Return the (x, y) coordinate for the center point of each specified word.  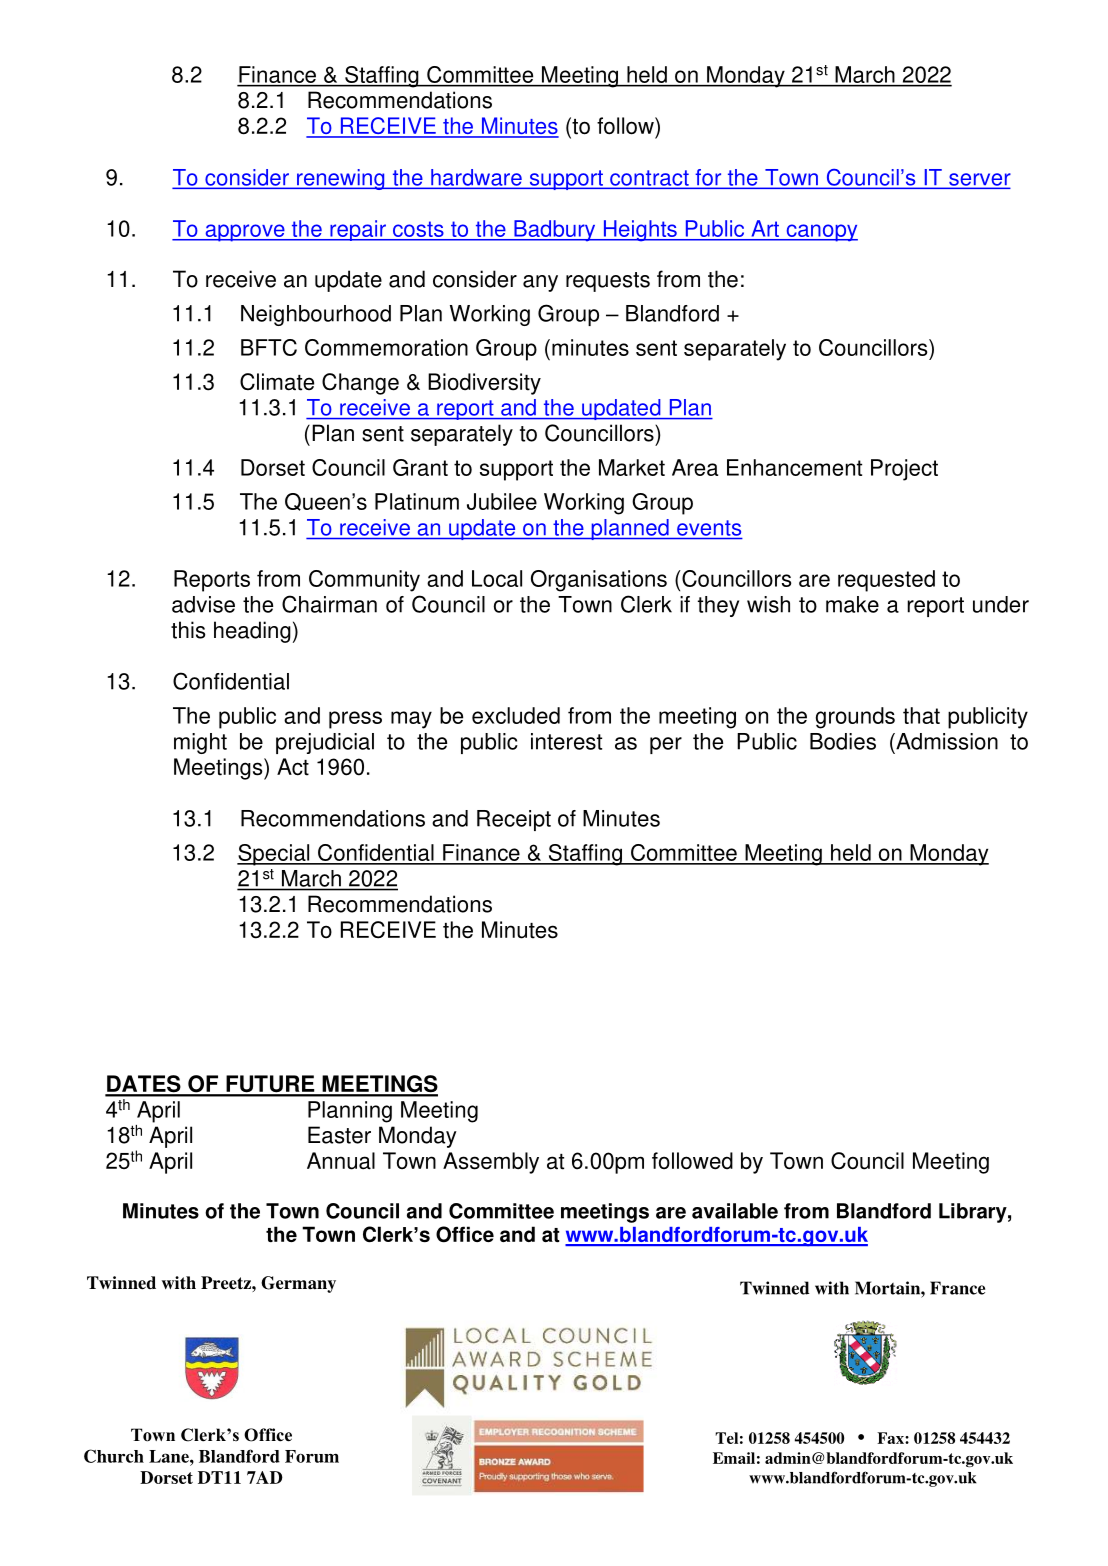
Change (360, 384)
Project (904, 470)
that (921, 715)
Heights (640, 231)
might (200, 743)
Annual (341, 1161)
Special (274, 855)
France (957, 1288)
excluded (516, 715)
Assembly (491, 1163)
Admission (946, 741)
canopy (821, 233)
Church (114, 1456)
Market (632, 467)
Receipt (514, 820)
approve (245, 233)
